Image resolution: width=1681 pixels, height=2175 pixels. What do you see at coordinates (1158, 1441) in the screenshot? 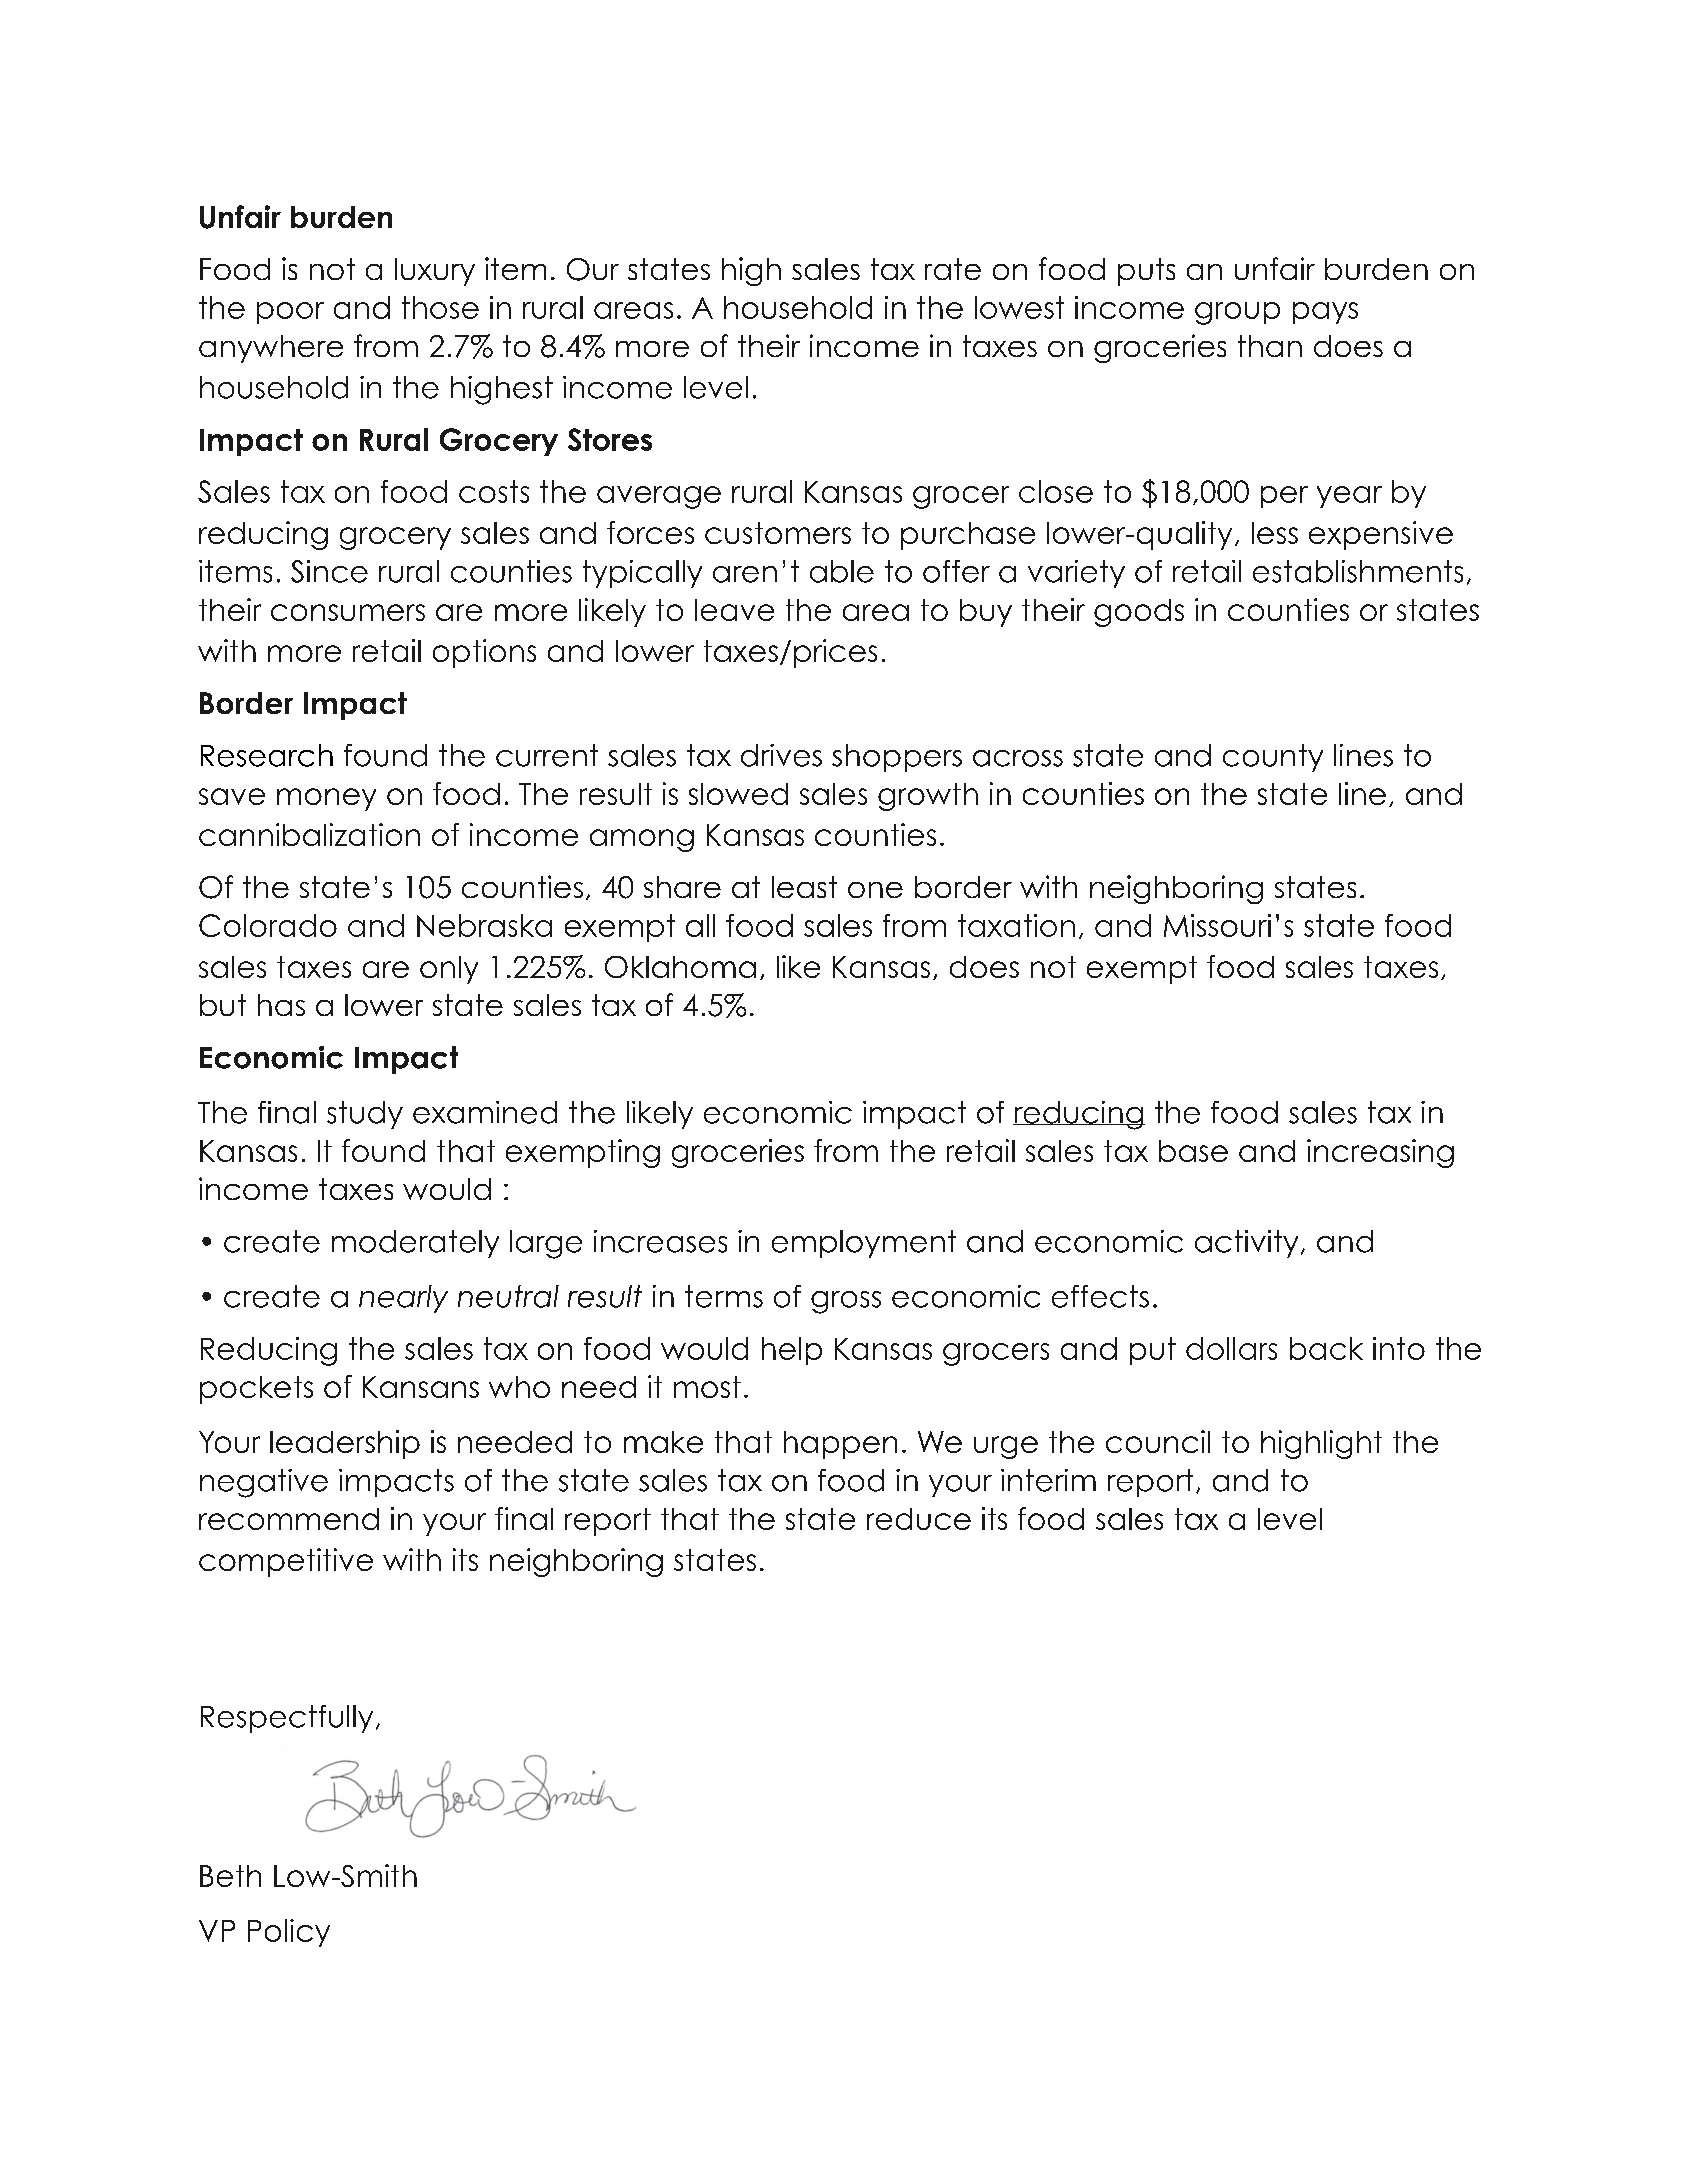
I see `council` at bounding box center [1158, 1441].
